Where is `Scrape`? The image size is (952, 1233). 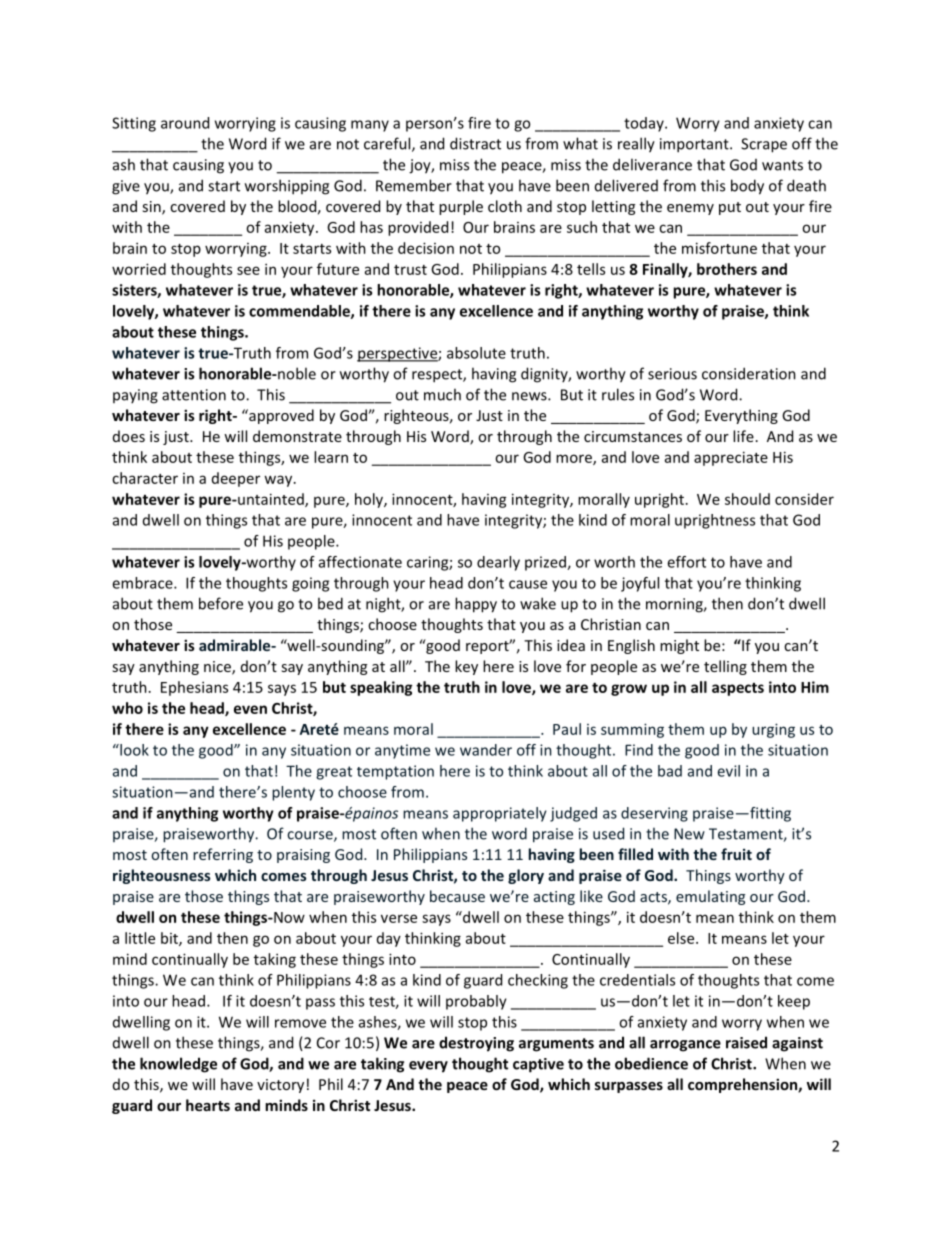
Scrape is located at coordinates (764, 145).
